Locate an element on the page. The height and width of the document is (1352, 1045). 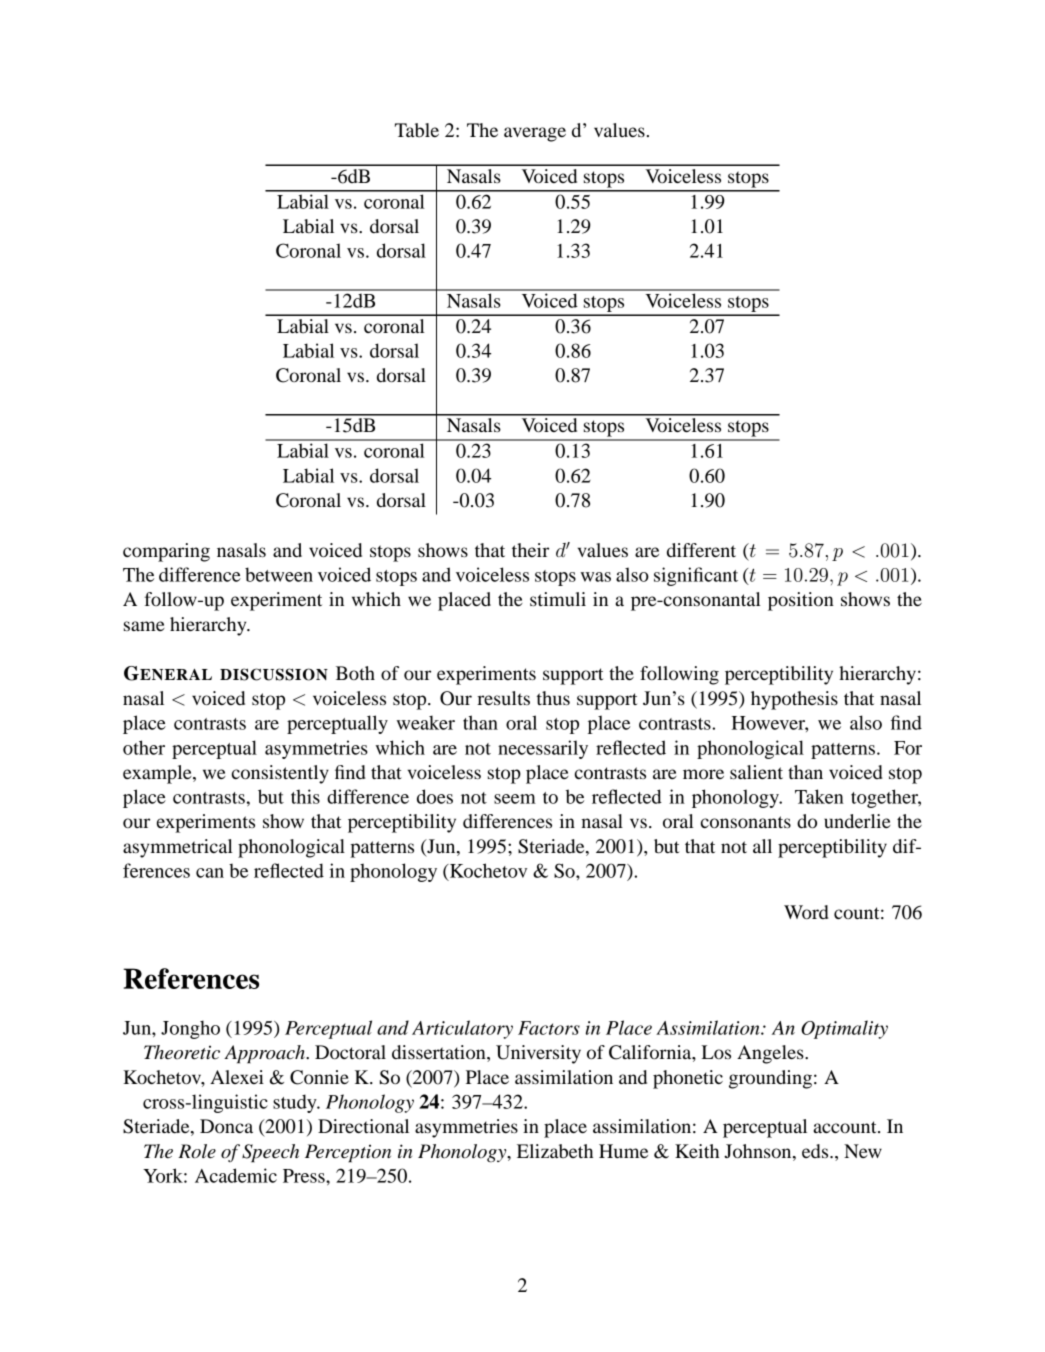
position is located at coordinates (801, 601).
